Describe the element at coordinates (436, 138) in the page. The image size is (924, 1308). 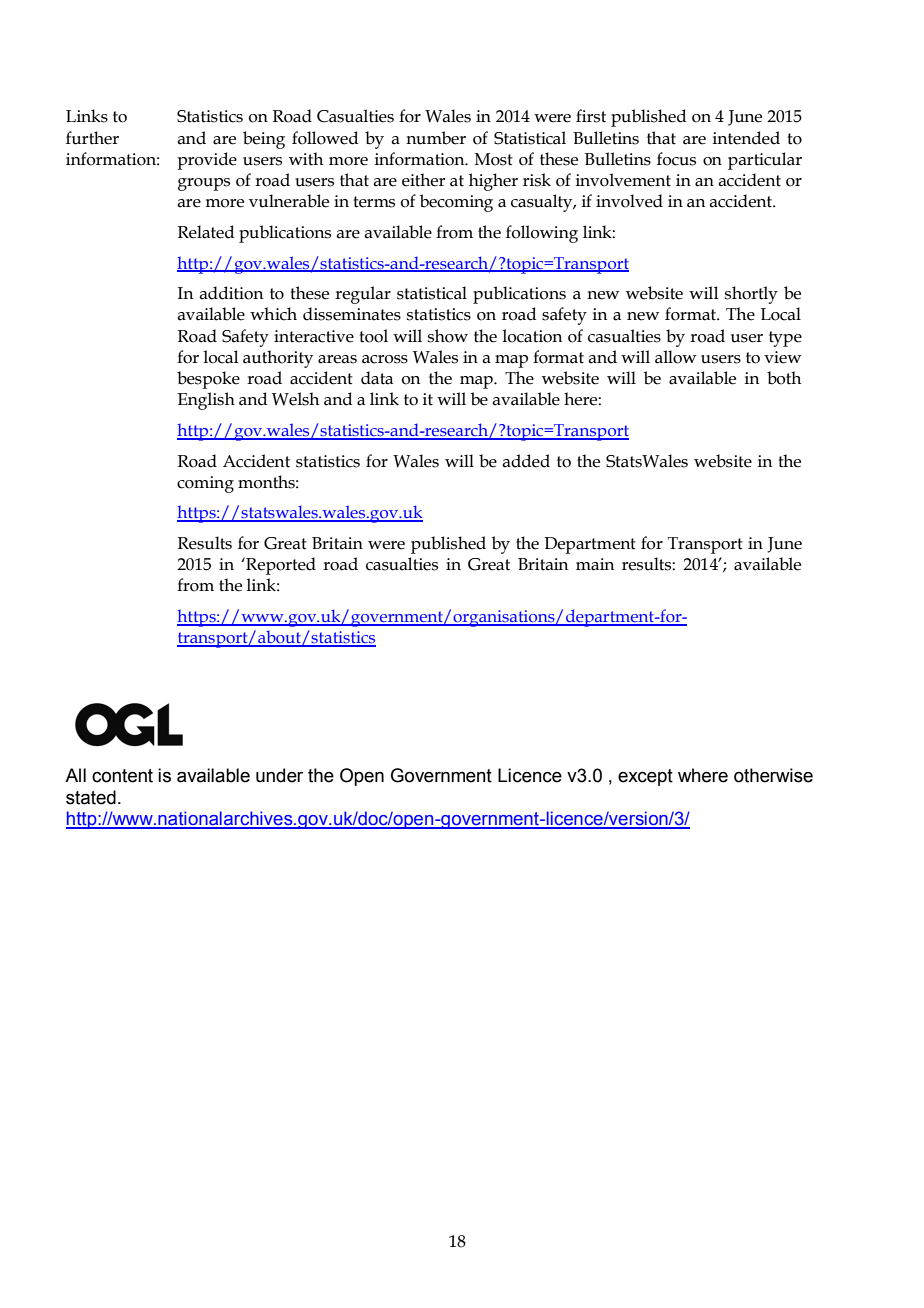
I see `number` at that location.
